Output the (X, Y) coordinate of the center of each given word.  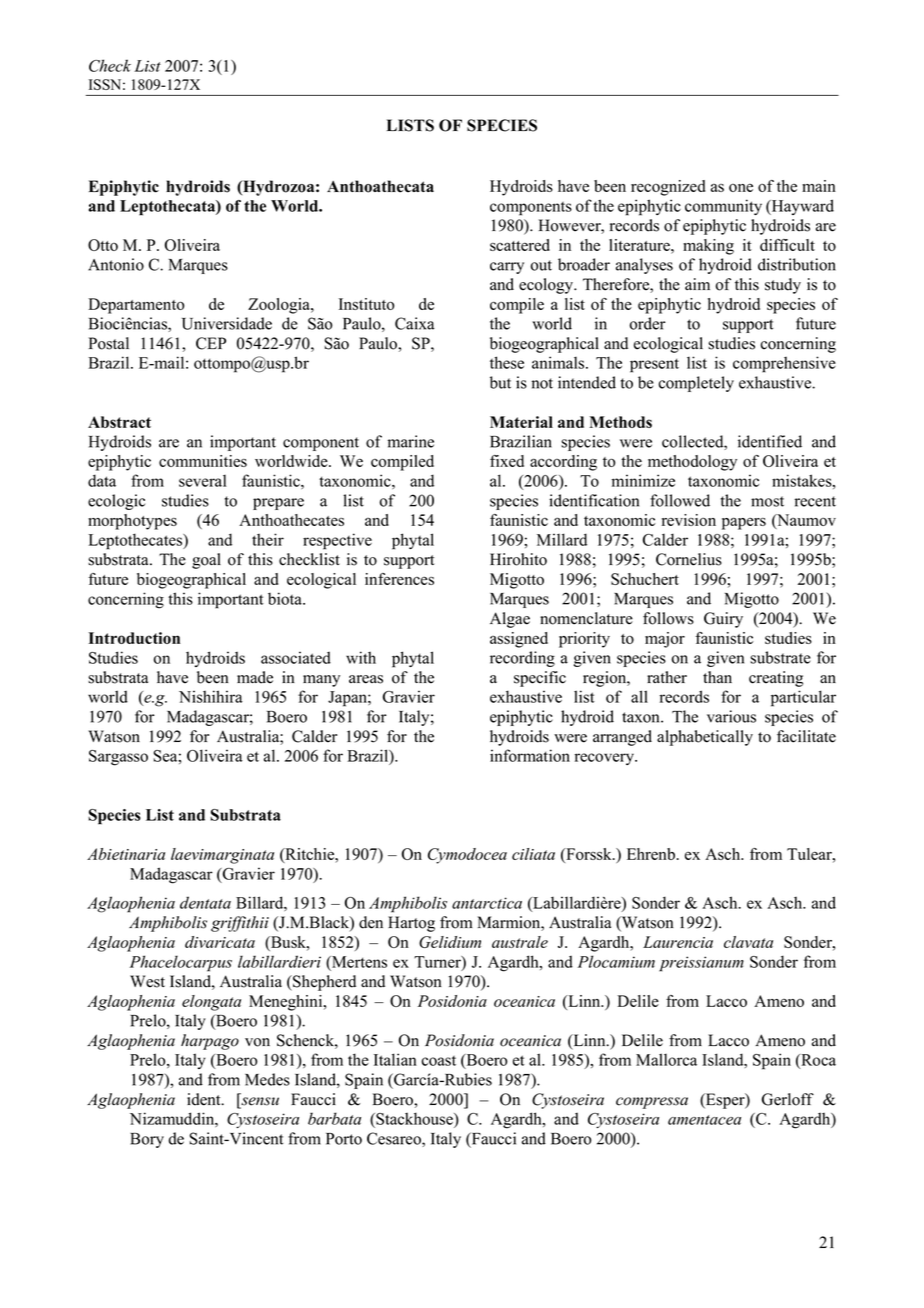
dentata (205, 902)
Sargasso (118, 758)
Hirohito (518, 559)
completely (696, 384)
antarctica (487, 903)
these (507, 362)
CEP (211, 343)
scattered (520, 245)
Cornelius (689, 559)
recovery (605, 759)
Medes (267, 1079)
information (530, 755)
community (723, 207)
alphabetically (705, 738)
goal (206, 561)
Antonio (116, 264)
